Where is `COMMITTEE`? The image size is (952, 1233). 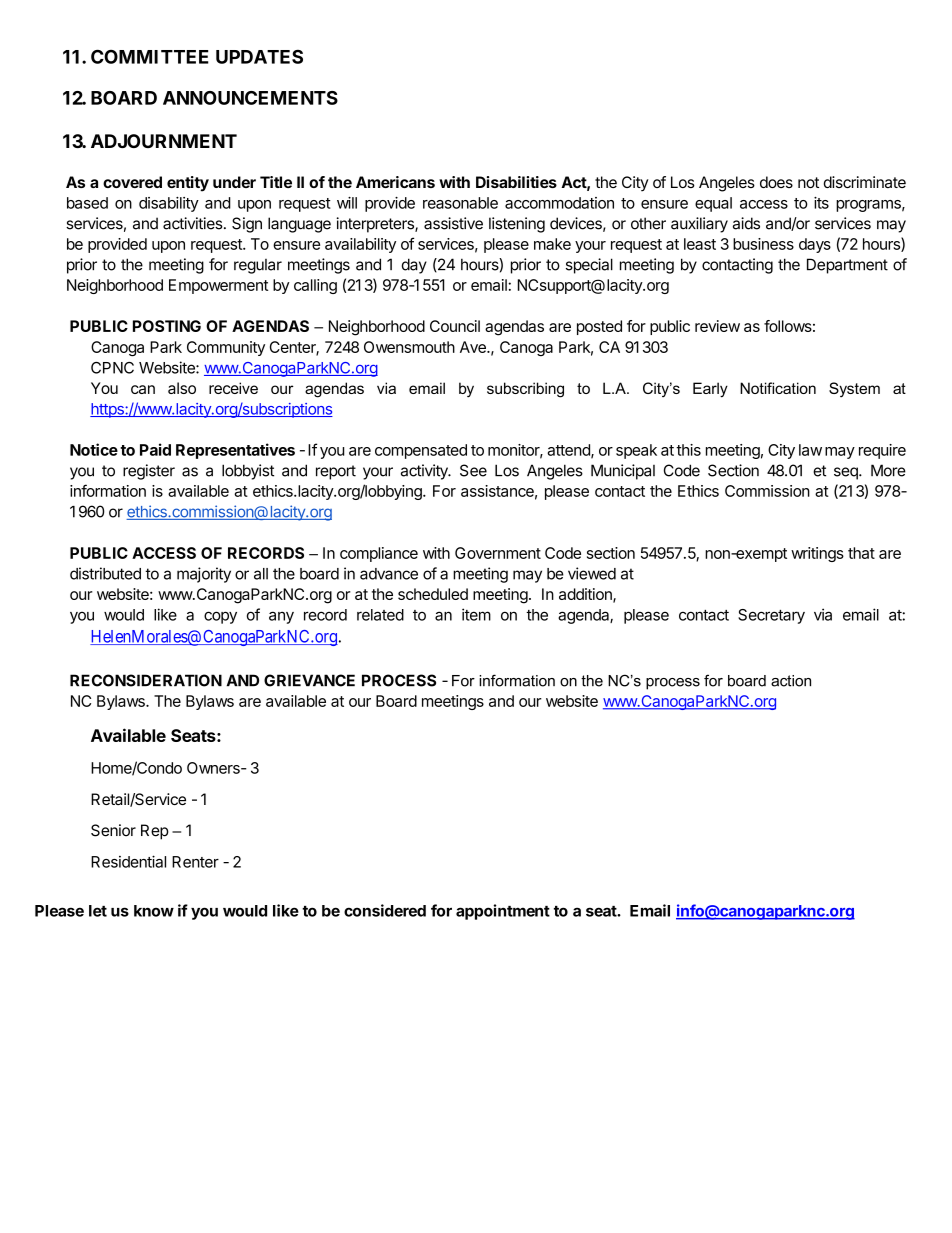 COMMITTEE is located at coordinates (150, 56).
